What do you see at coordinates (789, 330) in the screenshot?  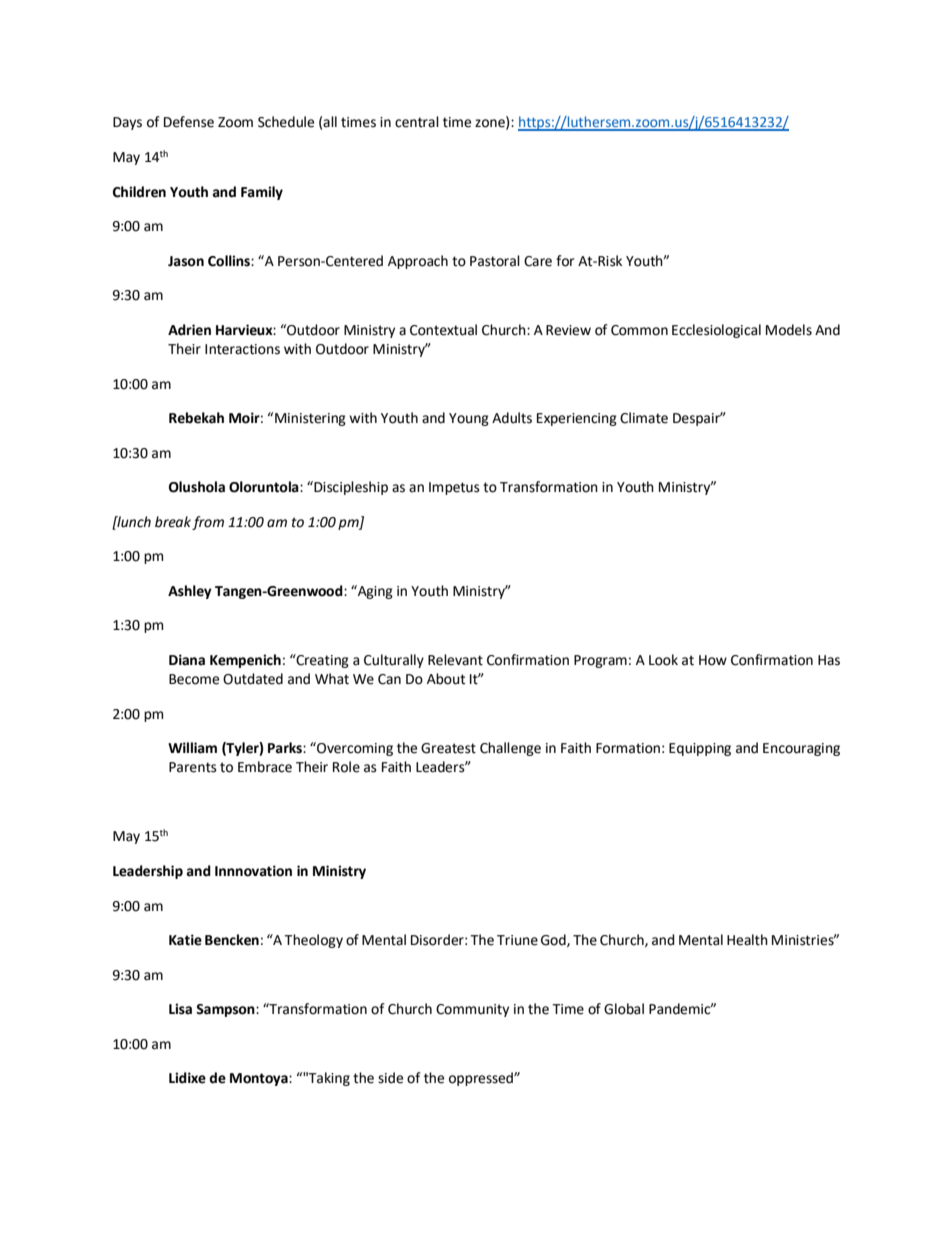 I see `Models` at bounding box center [789, 330].
